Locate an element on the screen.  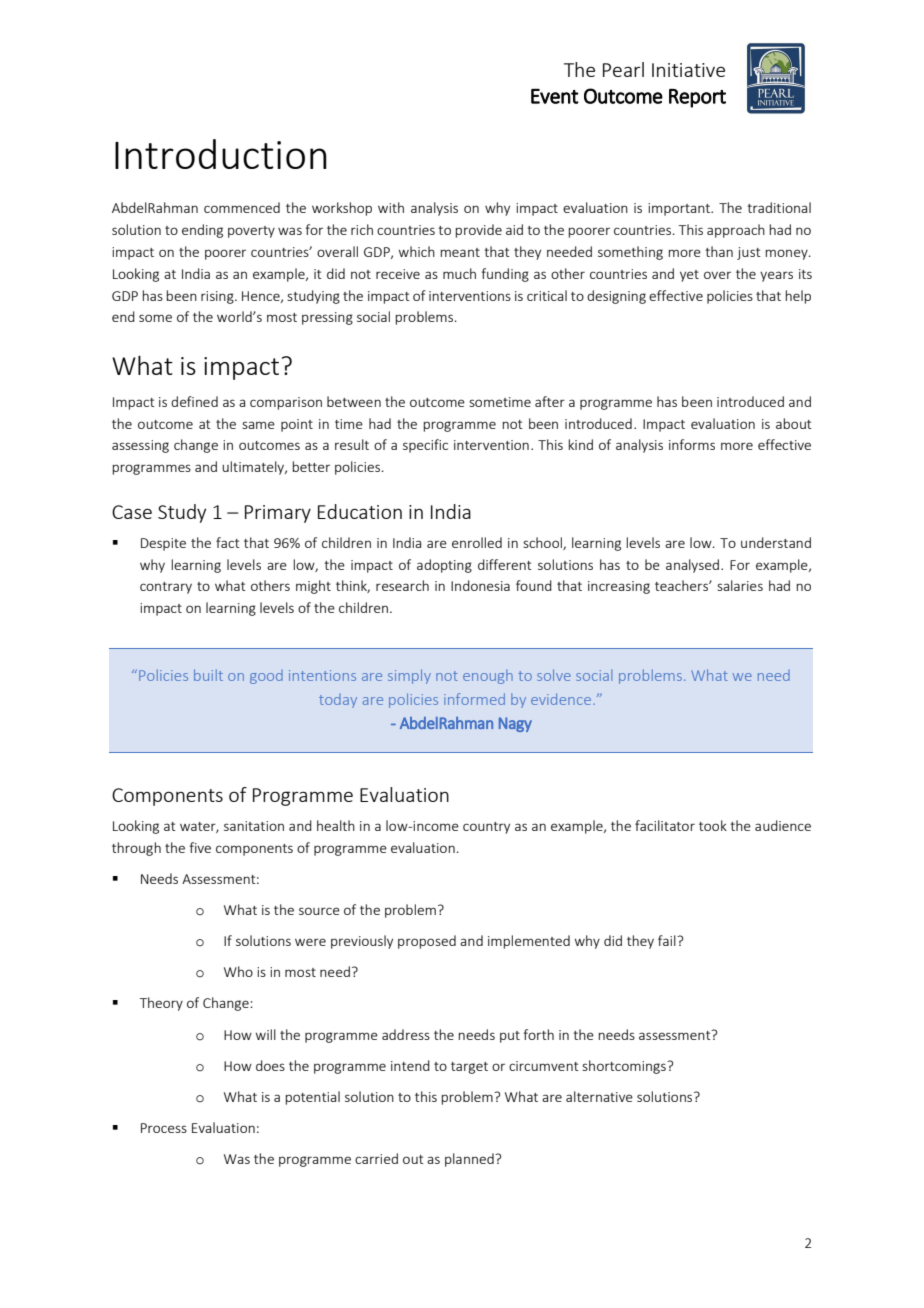
Event is located at coordinates (555, 96).
